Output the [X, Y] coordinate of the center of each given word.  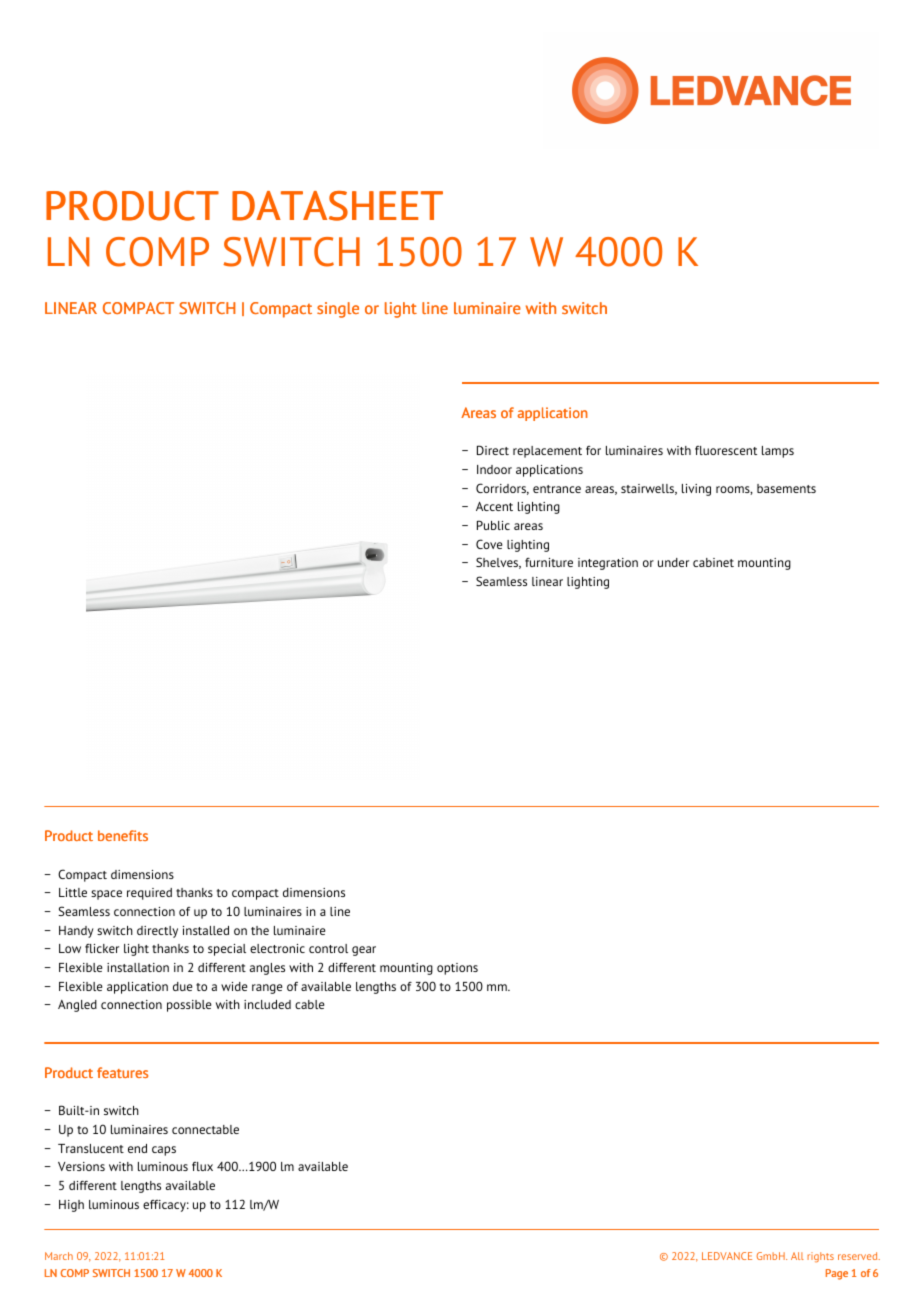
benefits [123, 835]
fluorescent [726, 450]
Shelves [498, 563]
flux [202, 1166]
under [673, 562]
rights [820, 1257]
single [338, 310]
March [59, 1256]
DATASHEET [337, 206]
